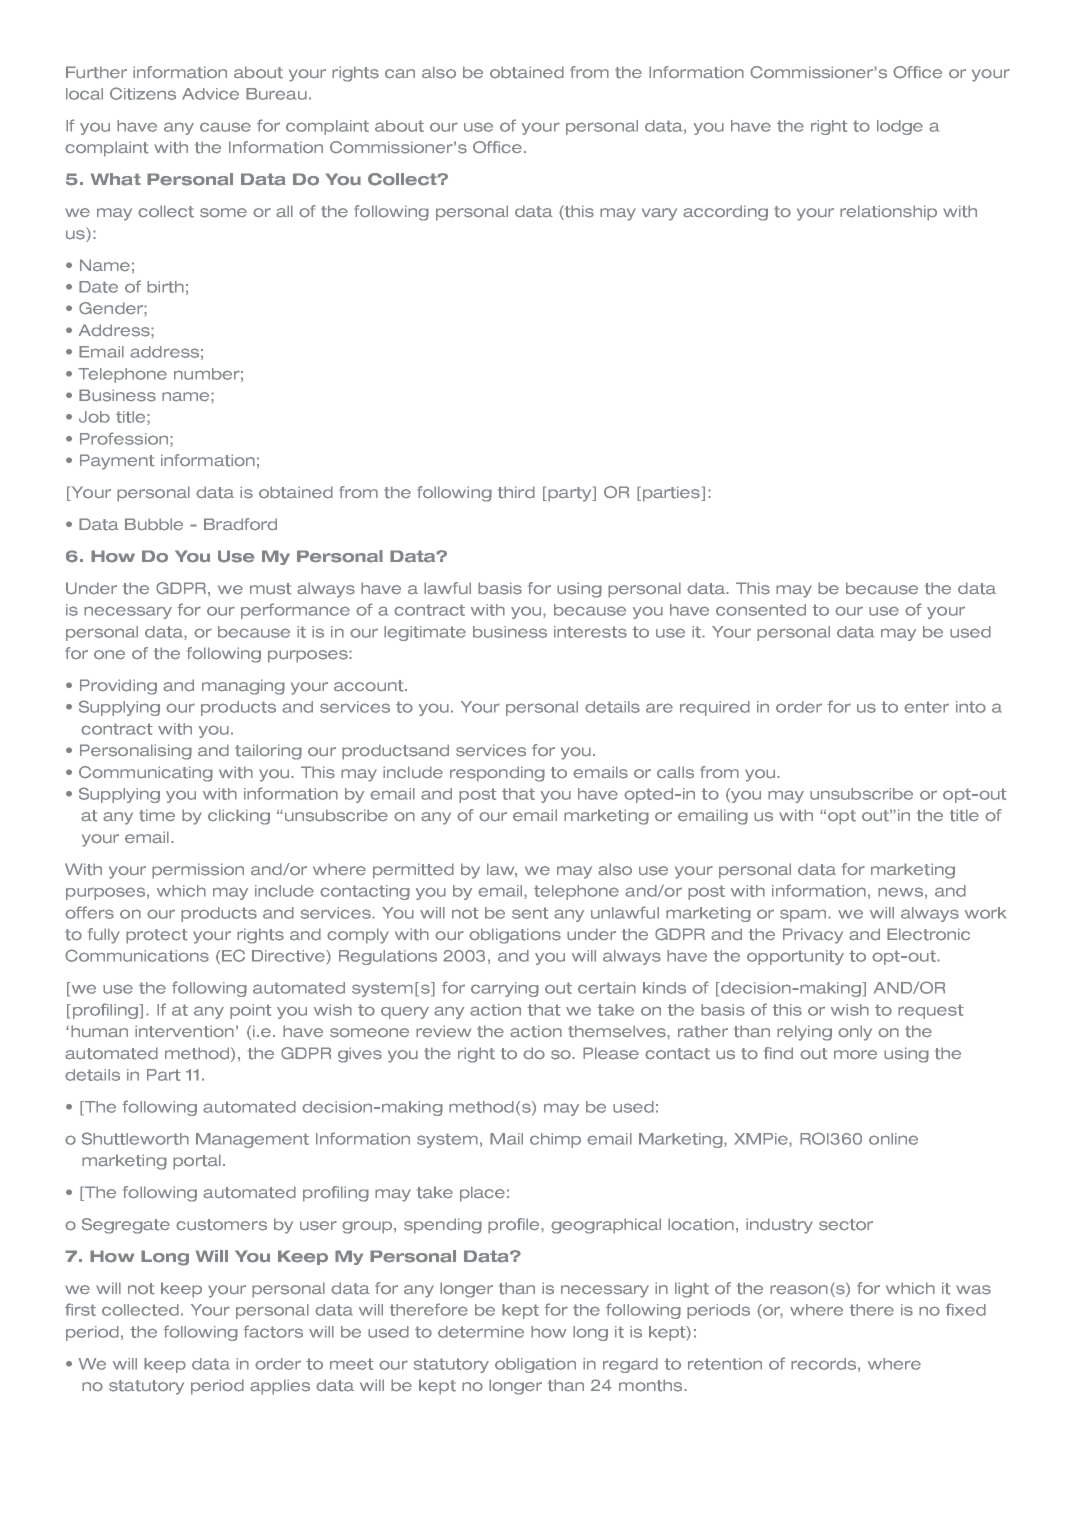 The image size is (1077, 1523). I want to click on relationship, so click(888, 213).
